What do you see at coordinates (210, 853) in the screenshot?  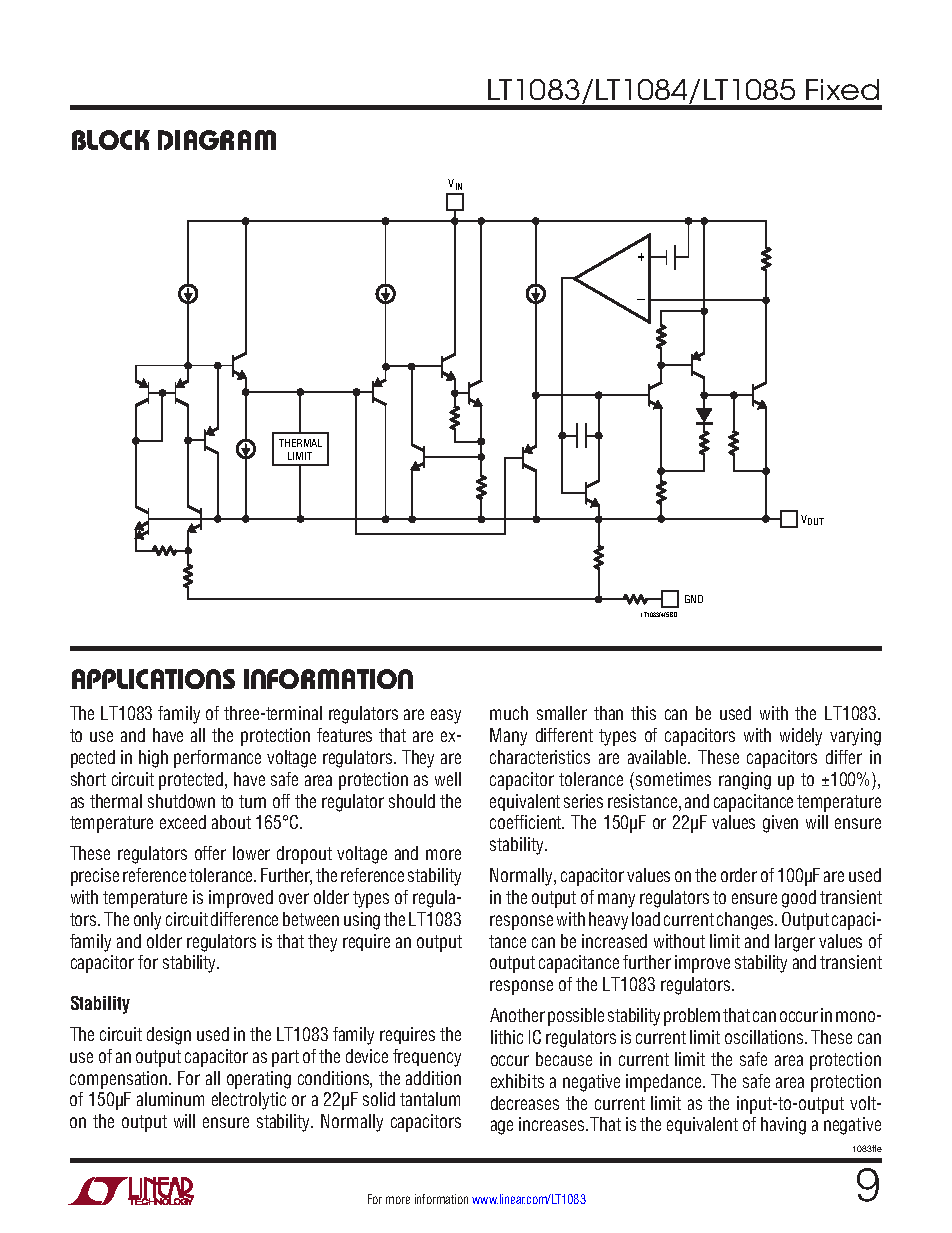 I see `offer` at bounding box center [210, 853].
